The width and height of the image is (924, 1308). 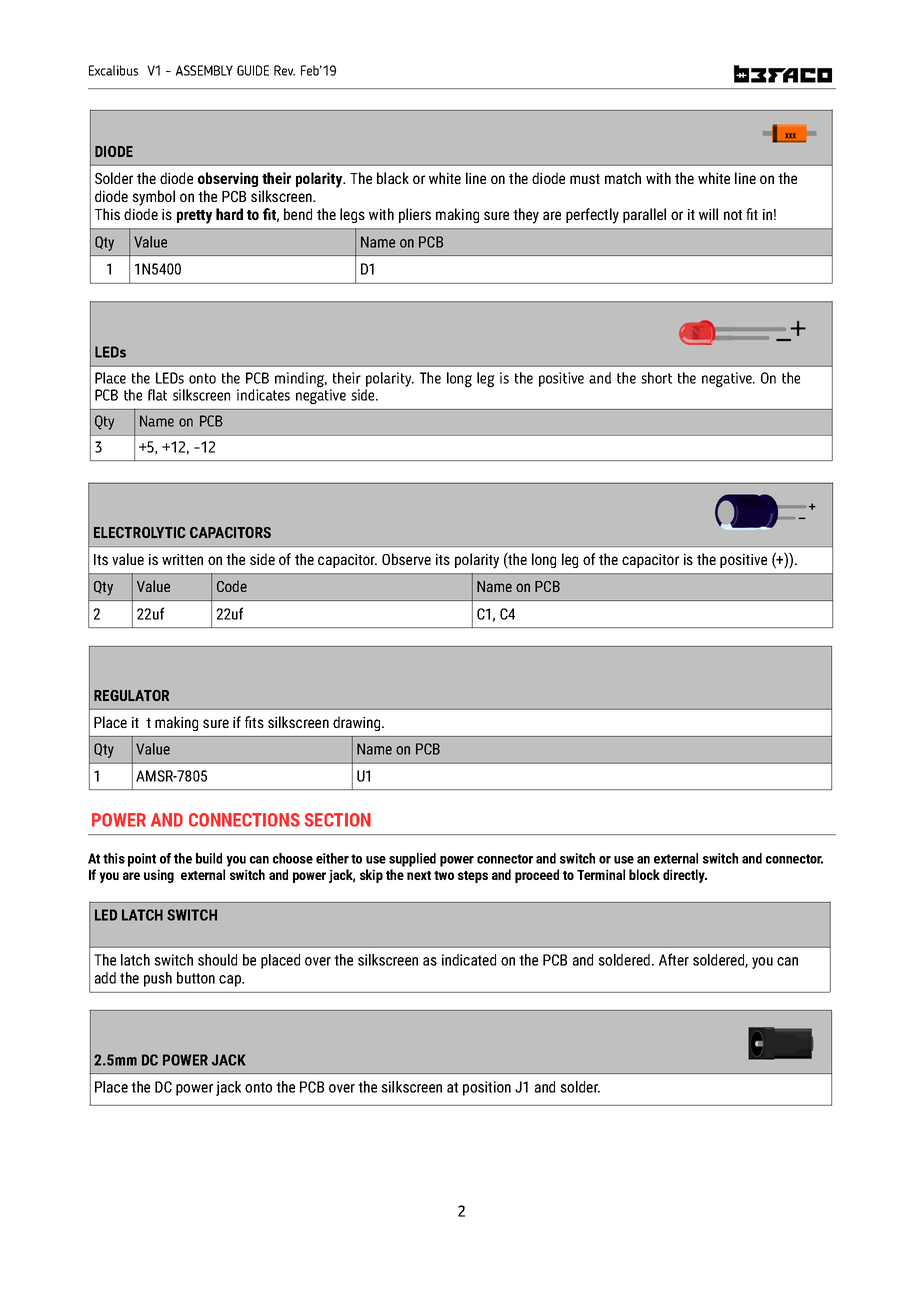 I want to click on match, so click(x=623, y=178).
